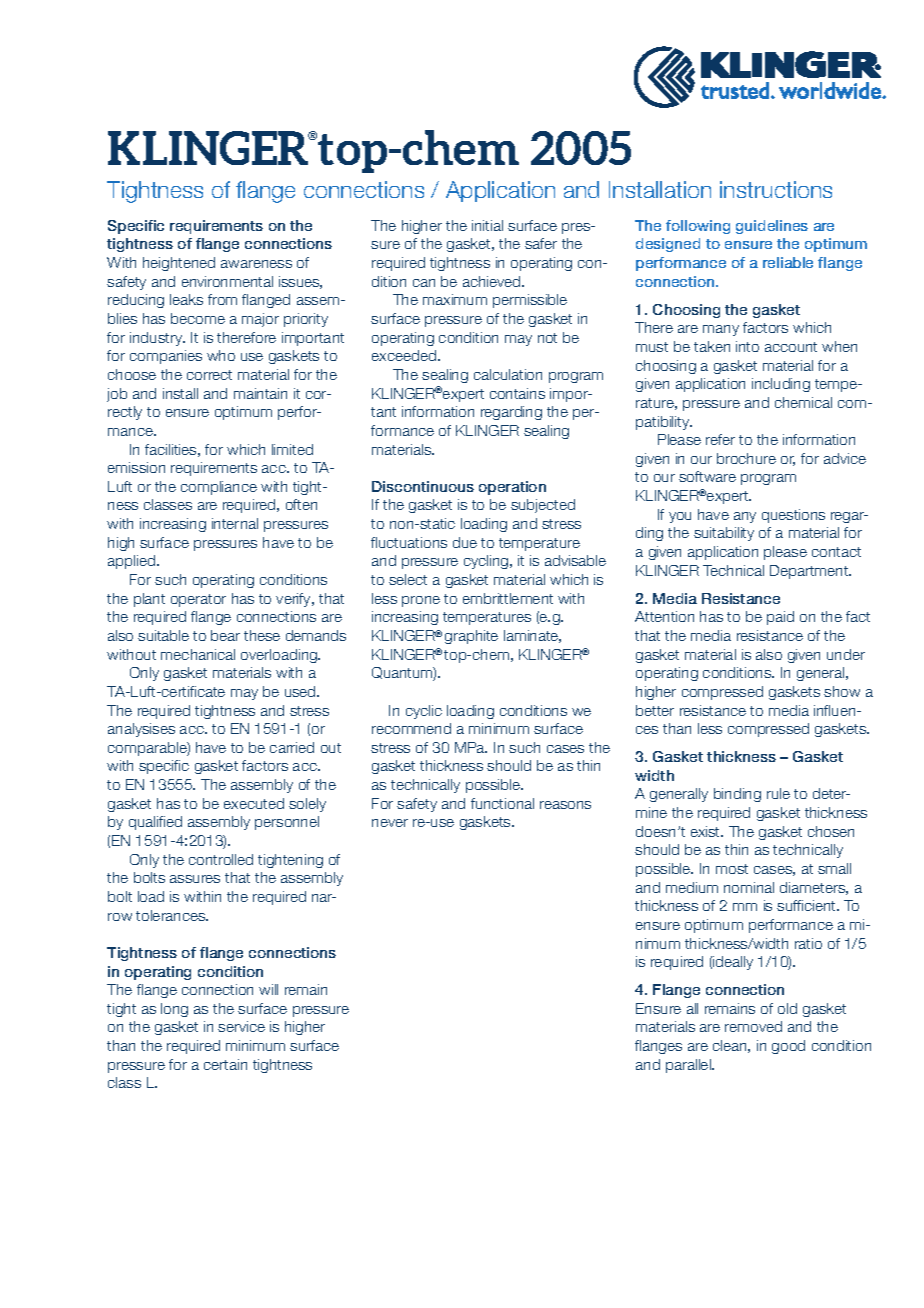  Describe the element at coordinates (502, 803) in the screenshot. I see `functional` at that location.
